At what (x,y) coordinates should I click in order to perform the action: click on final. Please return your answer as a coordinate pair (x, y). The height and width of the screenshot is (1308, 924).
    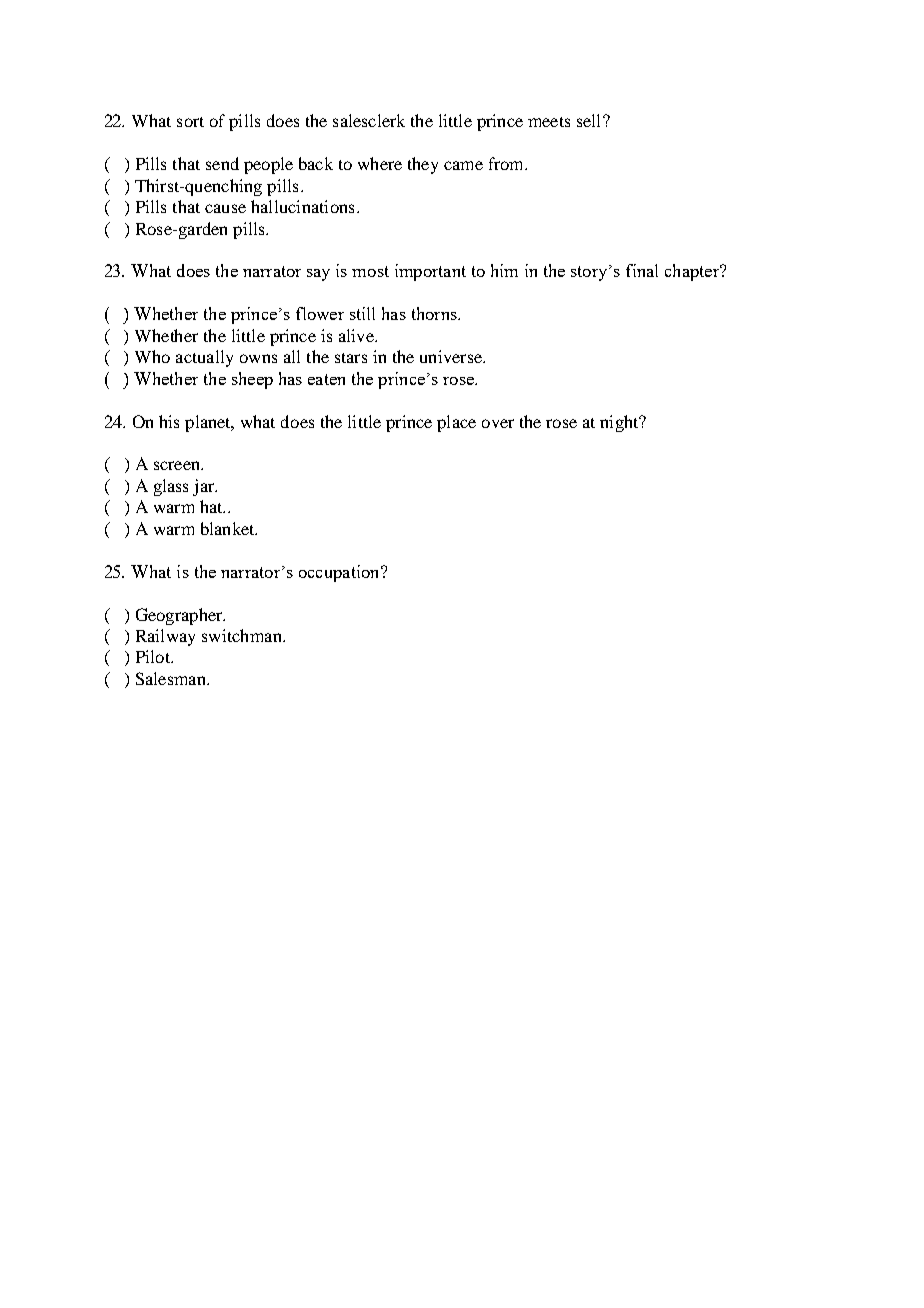
    Looking at the image, I should click on (642, 270).
